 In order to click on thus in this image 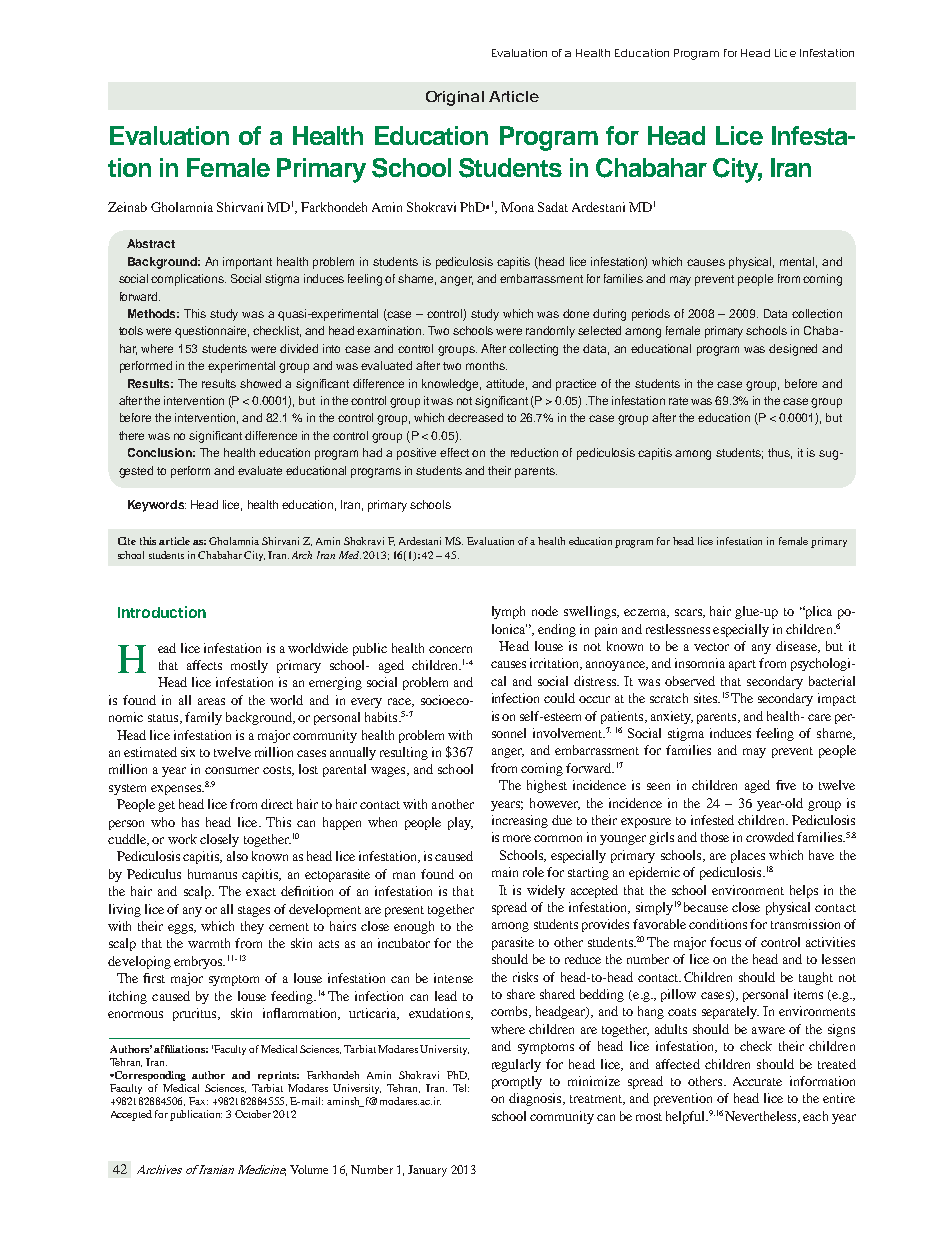, I will do `click(780, 453)`.
